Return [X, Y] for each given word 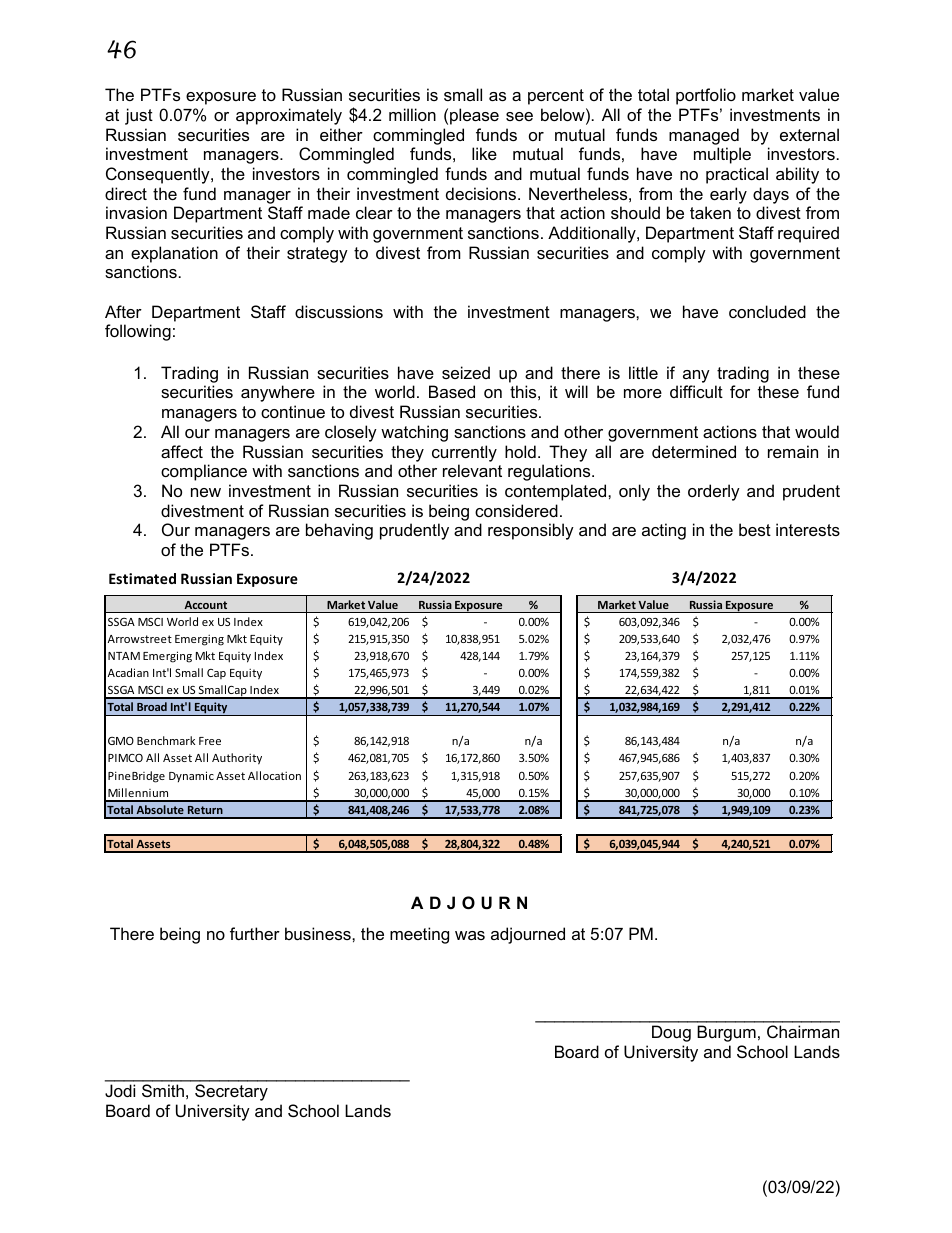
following [138, 332]
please [474, 116]
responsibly [531, 531]
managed [704, 136]
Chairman [803, 1031]
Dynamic [191, 776]
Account [205, 605]
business [319, 933]
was [470, 935]
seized [466, 372]
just [139, 116]
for [740, 391]
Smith [163, 1090]
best [755, 529]
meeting [419, 935]
